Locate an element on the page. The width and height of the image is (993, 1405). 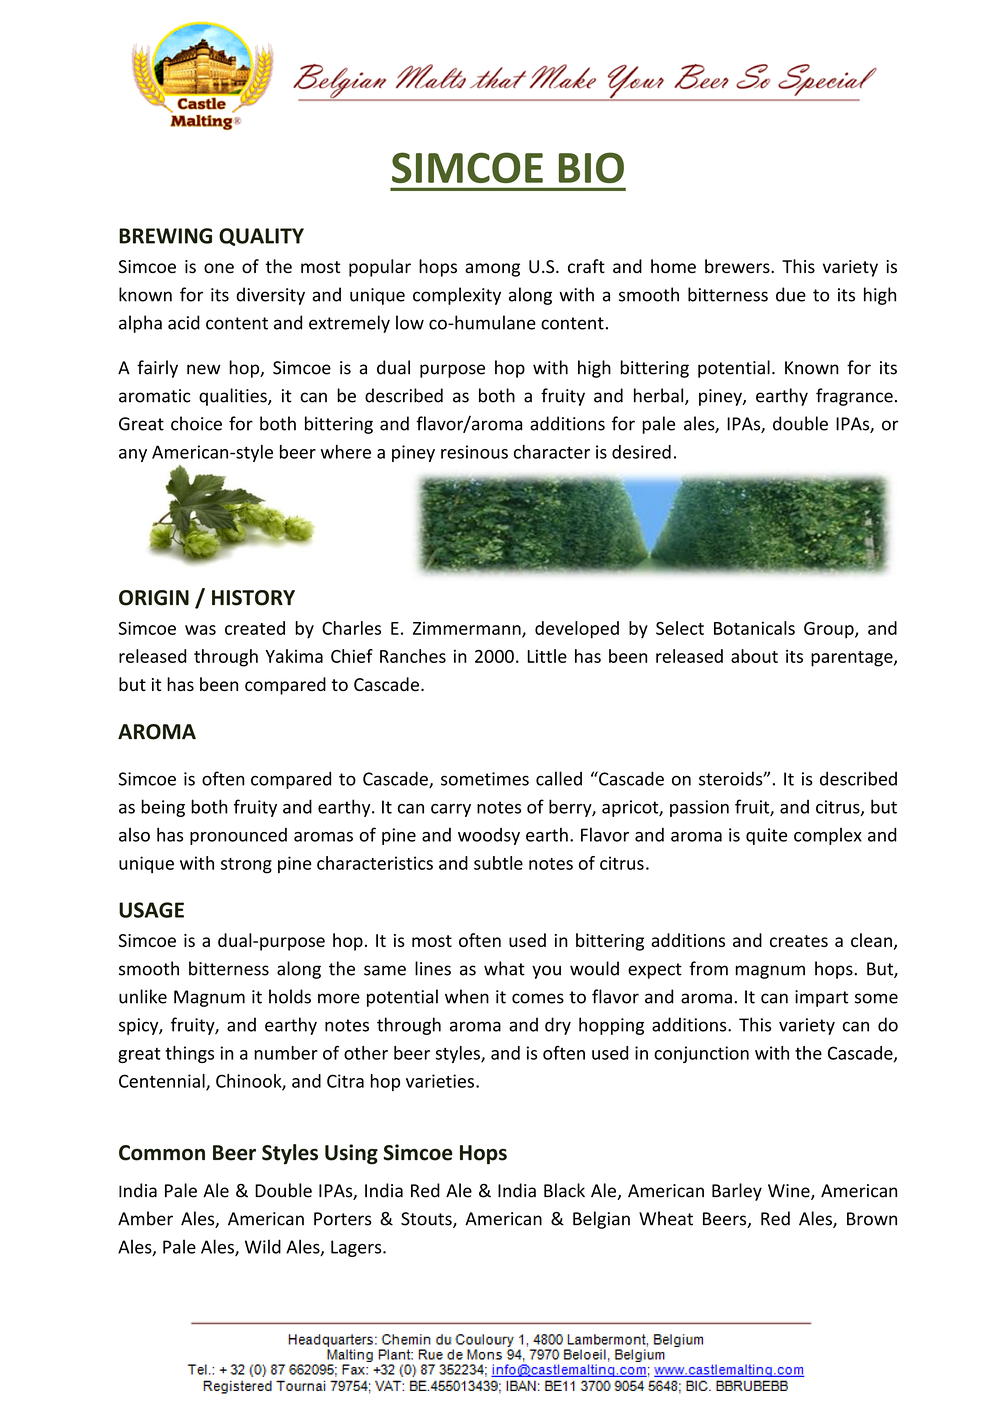
pronounced is located at coordinates (238, 836).
